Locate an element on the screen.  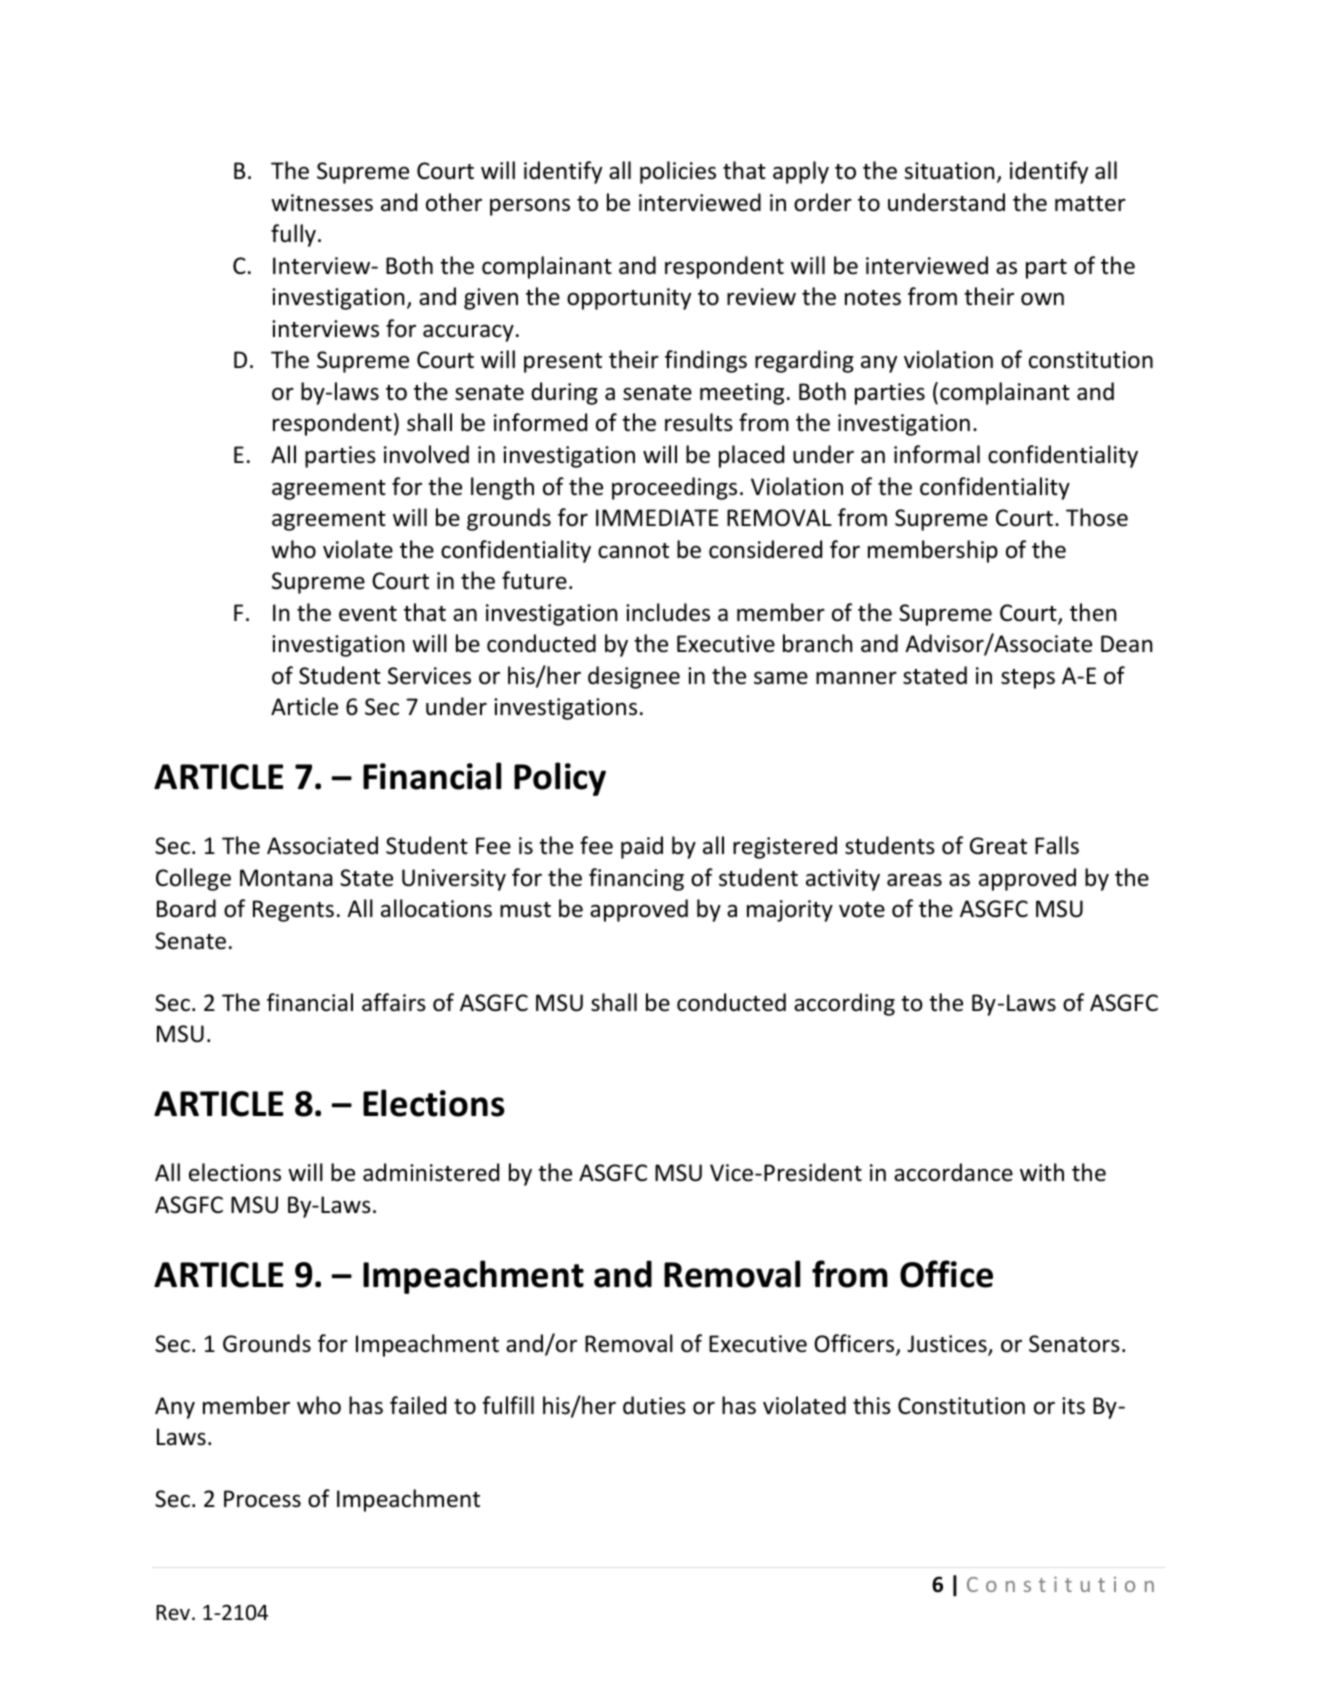
Process is located at coordinates (262, 1499).
